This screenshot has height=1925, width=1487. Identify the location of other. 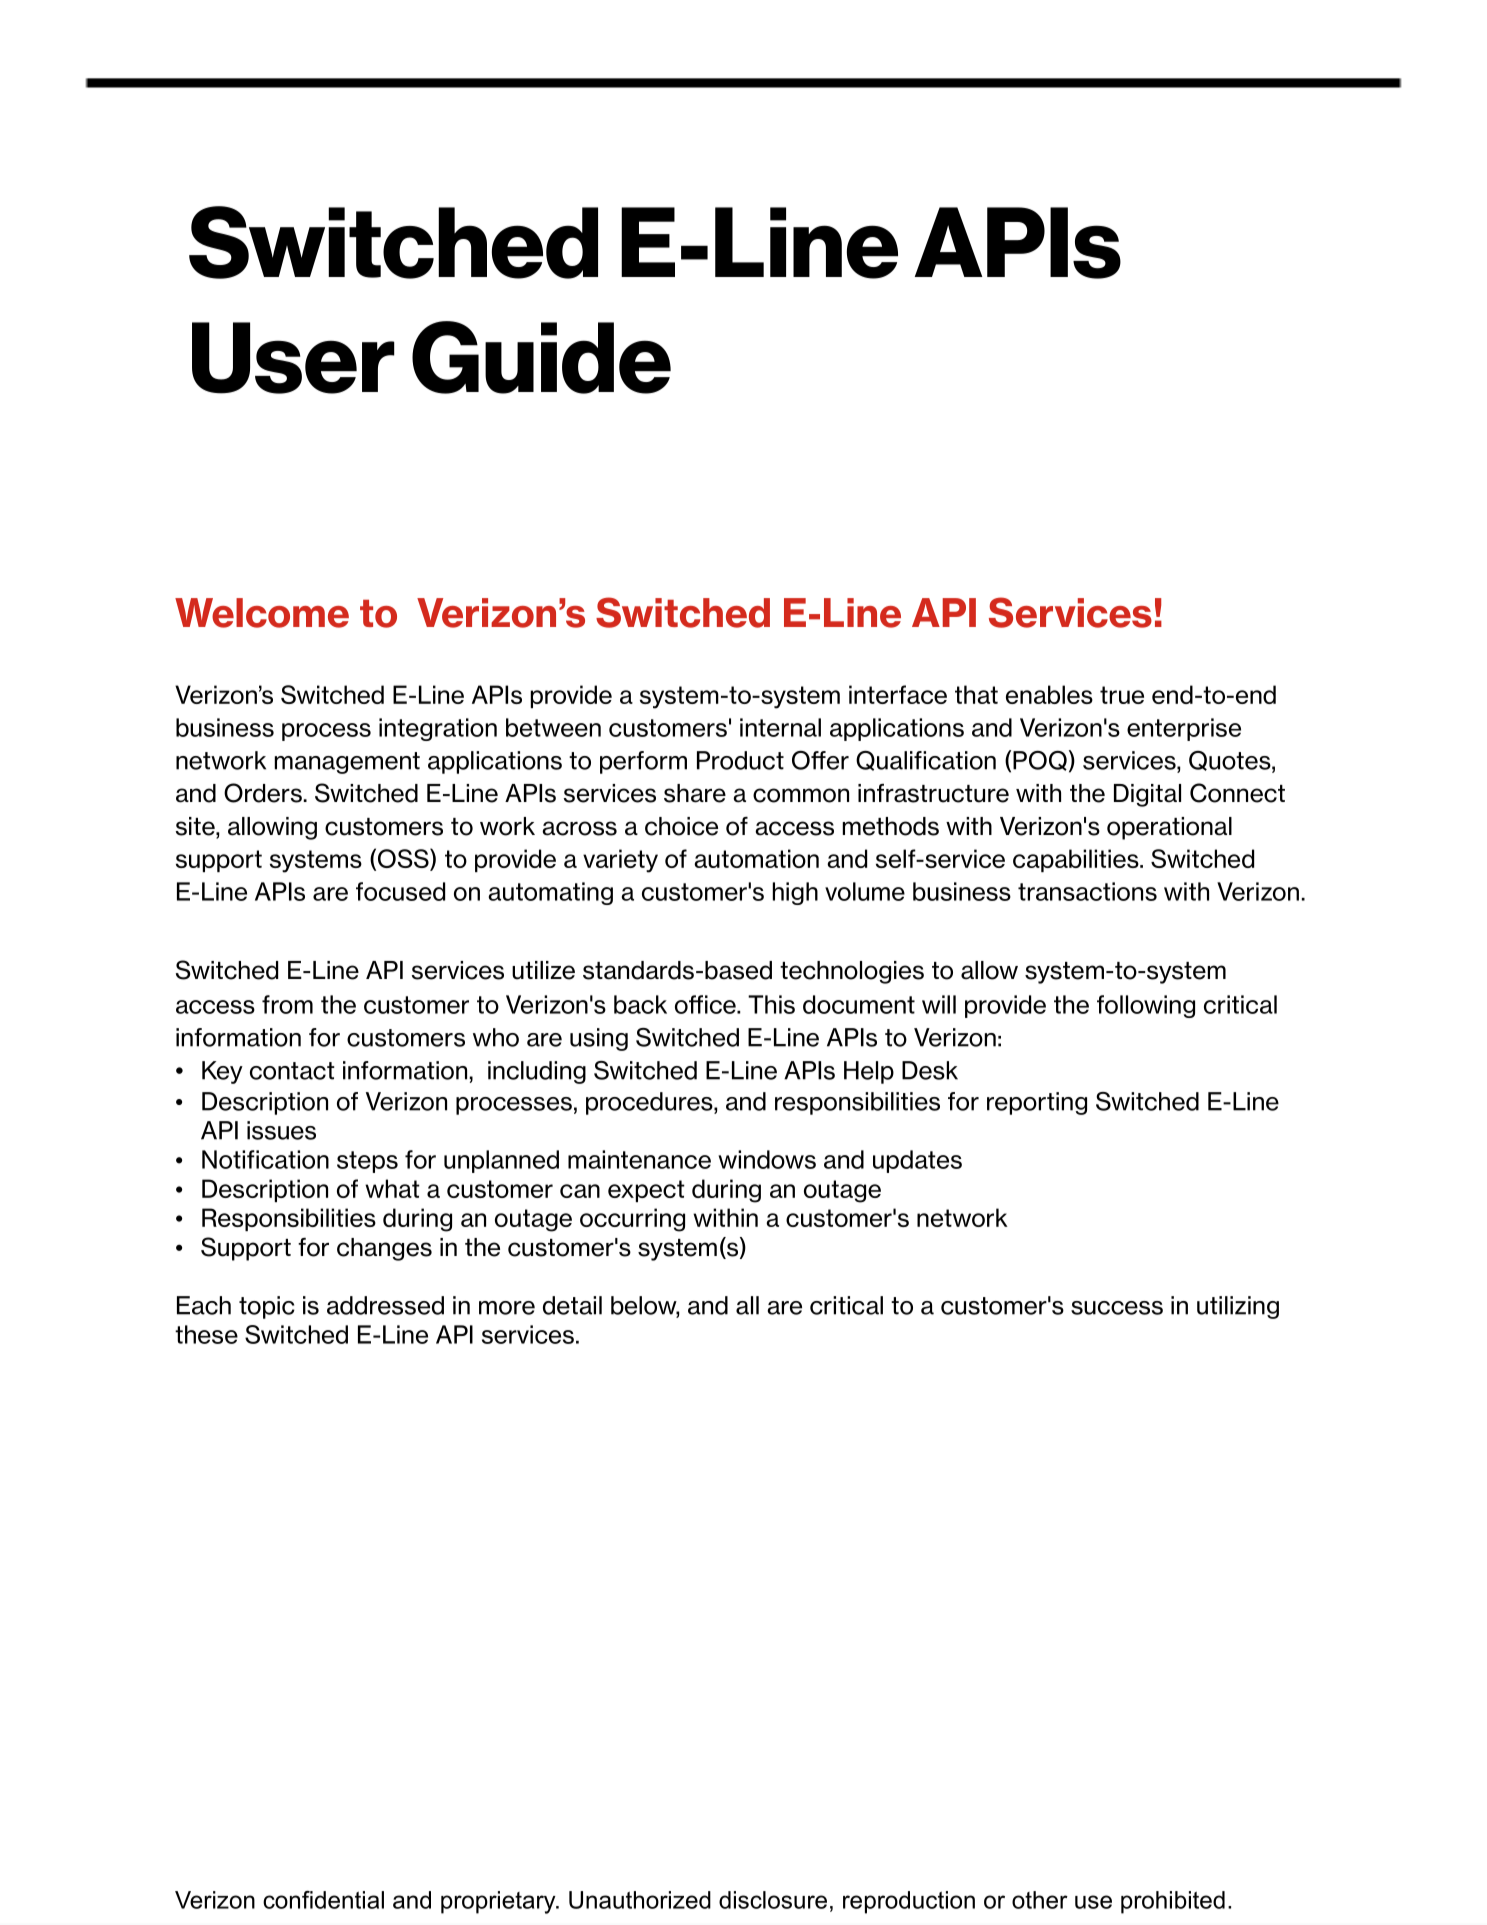
(1040, 1900).
